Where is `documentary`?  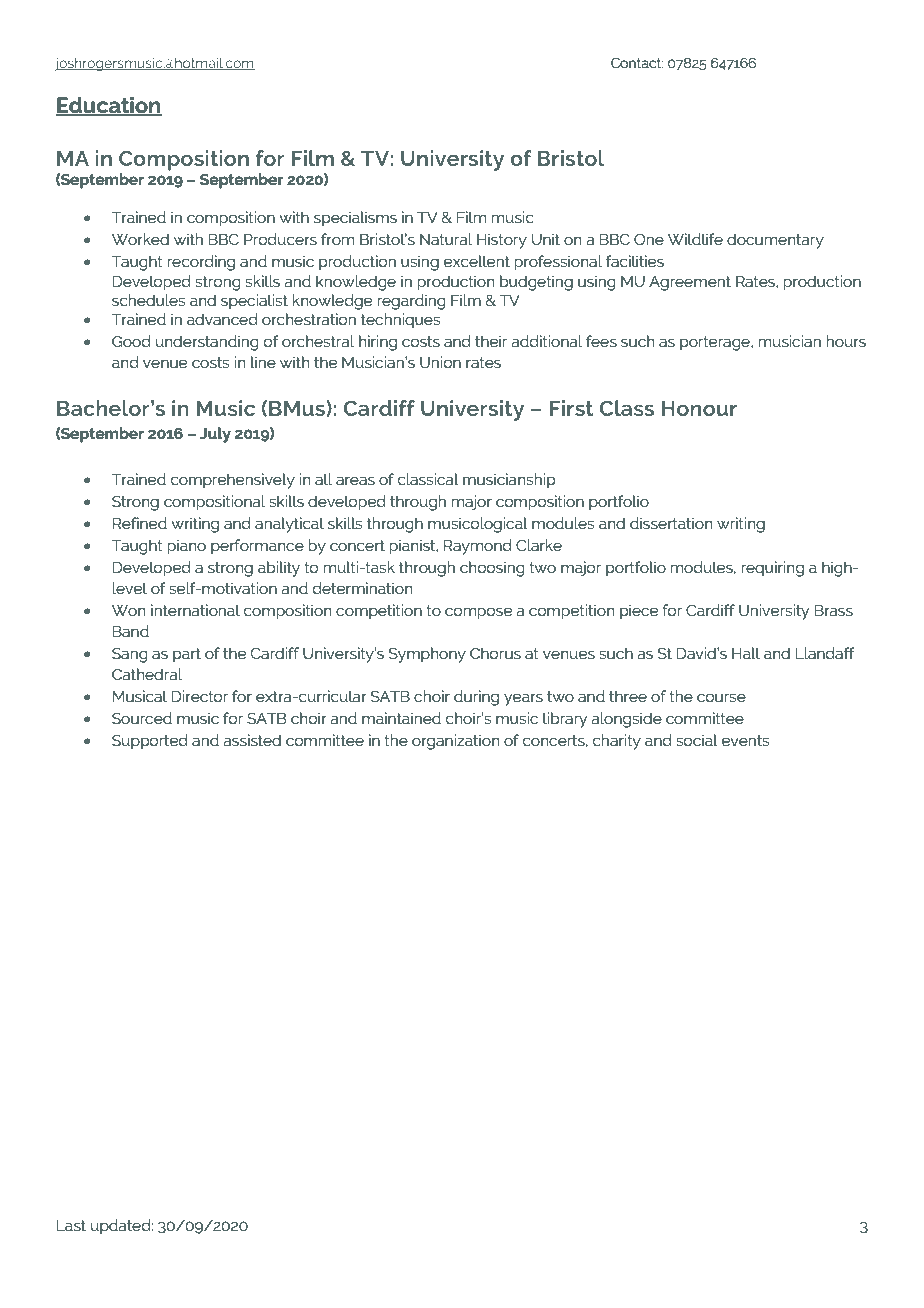
documentary is located at coordinates (775, 241).
